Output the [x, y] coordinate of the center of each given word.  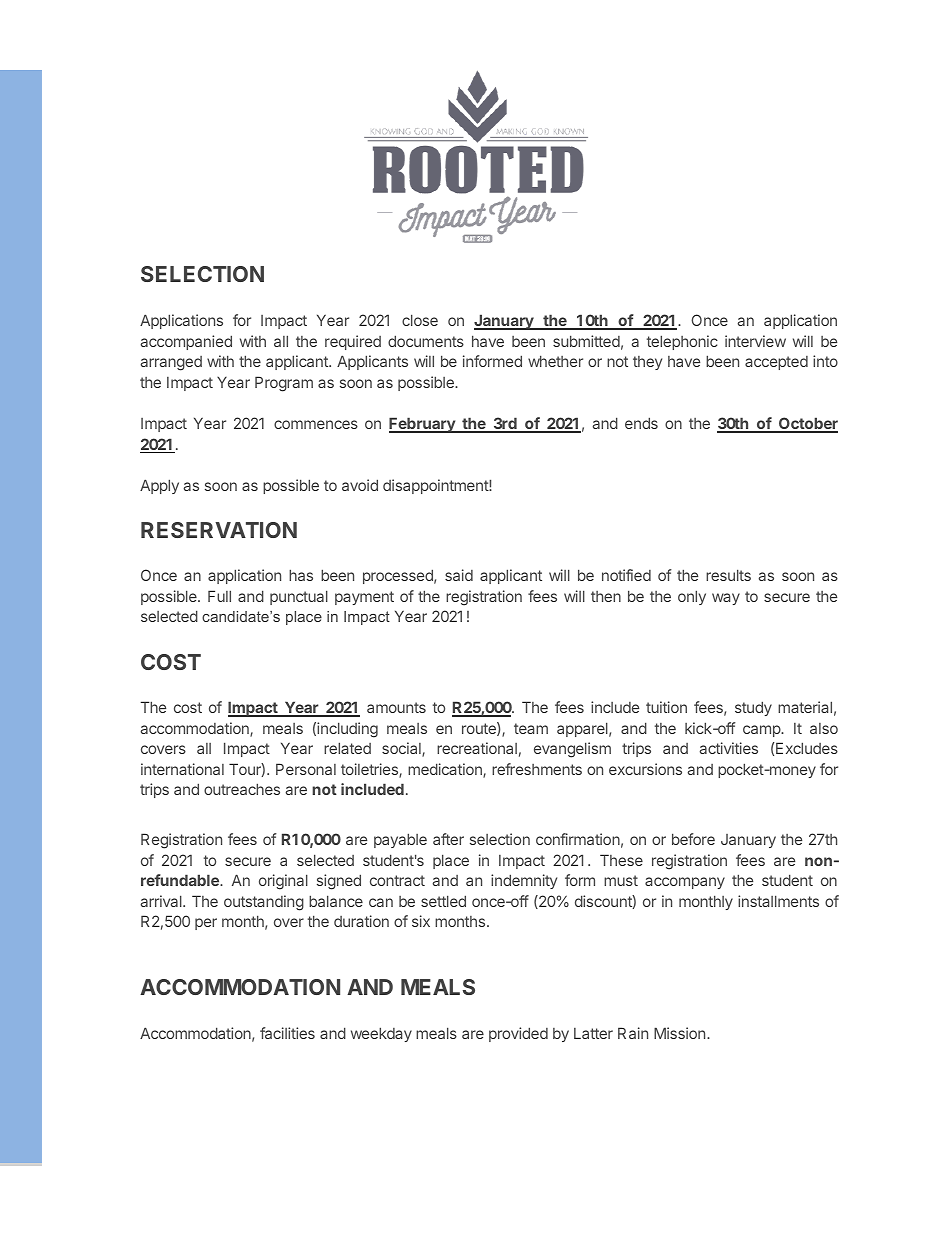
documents [426, 341]
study [753, 708]
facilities [287, 1033]
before [693, 839]
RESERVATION [219, 530]
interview [755, 341]
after [448, 839]
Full [219, 596]
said [459, 575]
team [531, 728]
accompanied [186, 342]
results [728, 575]
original [283, 882]
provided [518, 1034]
